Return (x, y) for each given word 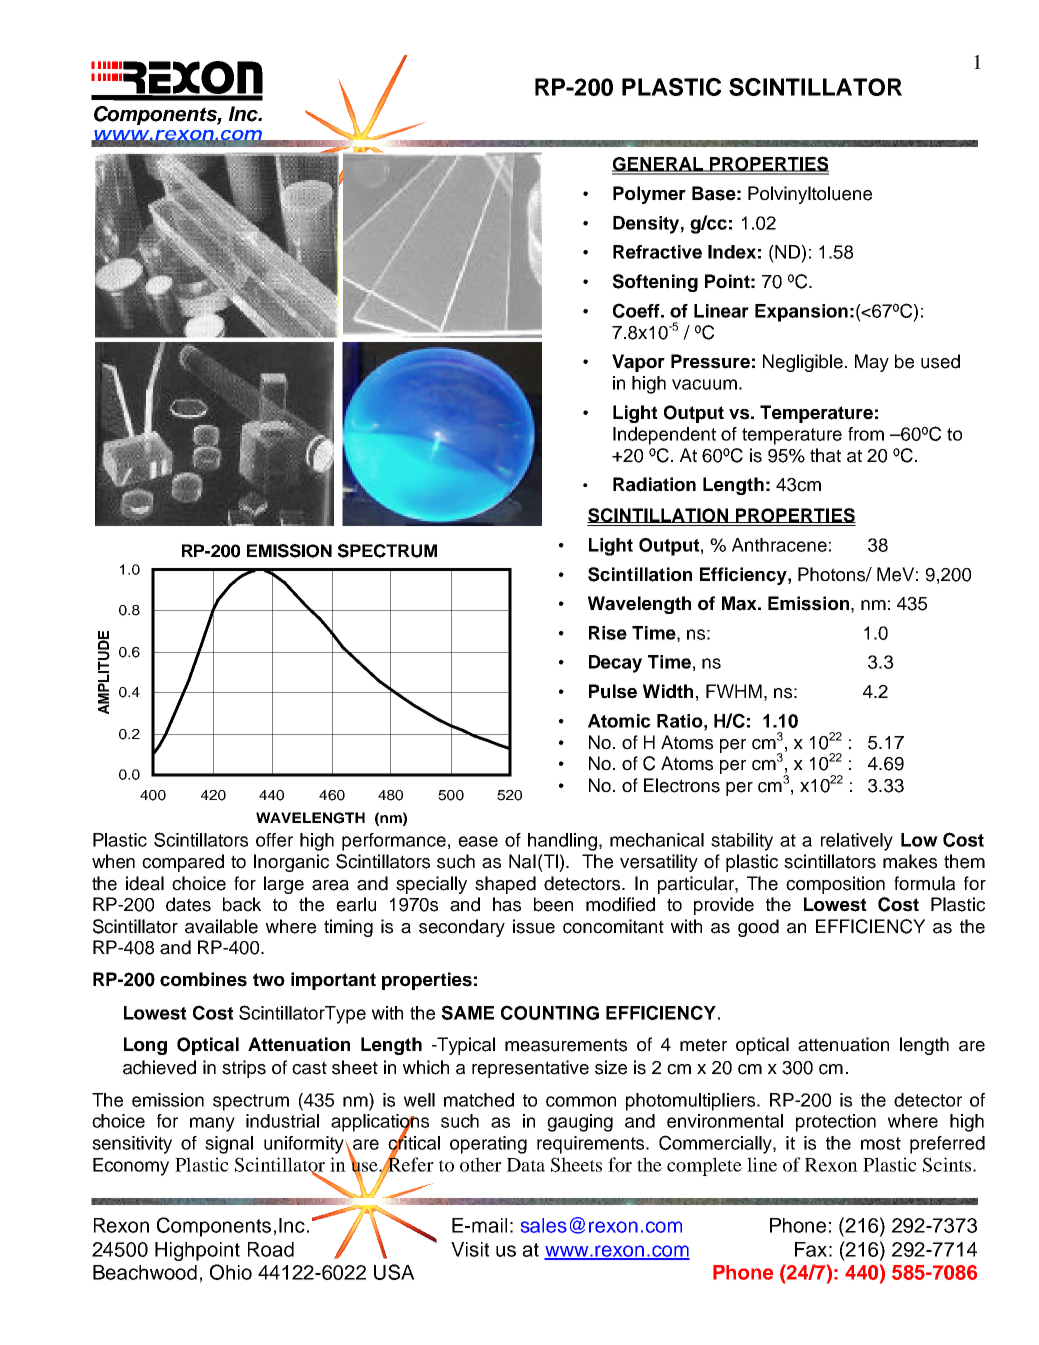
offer (274, 840)
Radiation (654, 484)
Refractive (657, 252)
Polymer (649, 195)
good (758, 928)
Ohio (231, 1272)
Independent (664, 436)
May (872, 363)
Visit (470, 1249)
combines (203, 979)
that (825, 455)
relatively (857, 842)
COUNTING (550, 1012)
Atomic (619, 721)
